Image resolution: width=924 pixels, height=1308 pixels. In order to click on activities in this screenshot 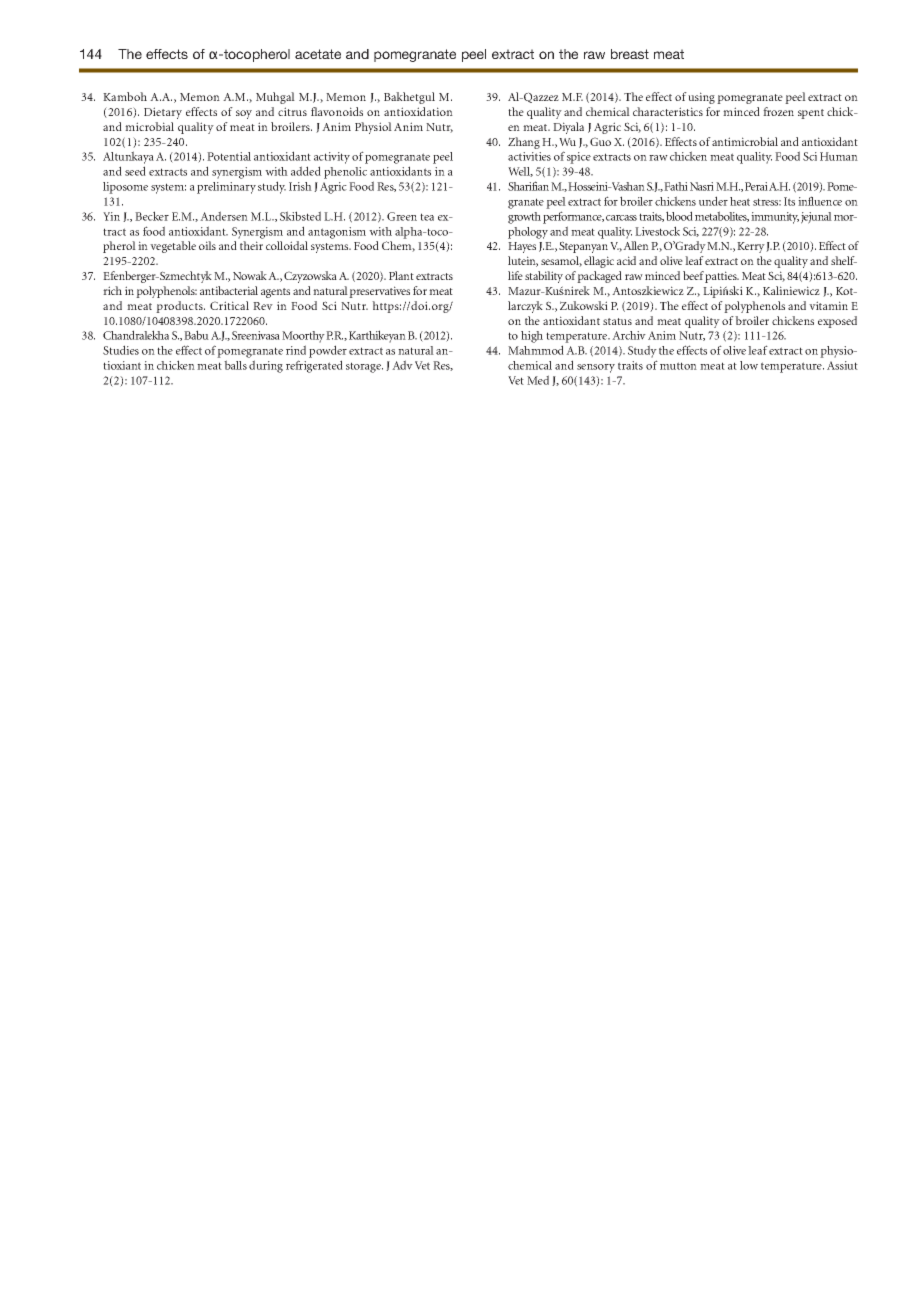, I will do `click(529, 156)`.
